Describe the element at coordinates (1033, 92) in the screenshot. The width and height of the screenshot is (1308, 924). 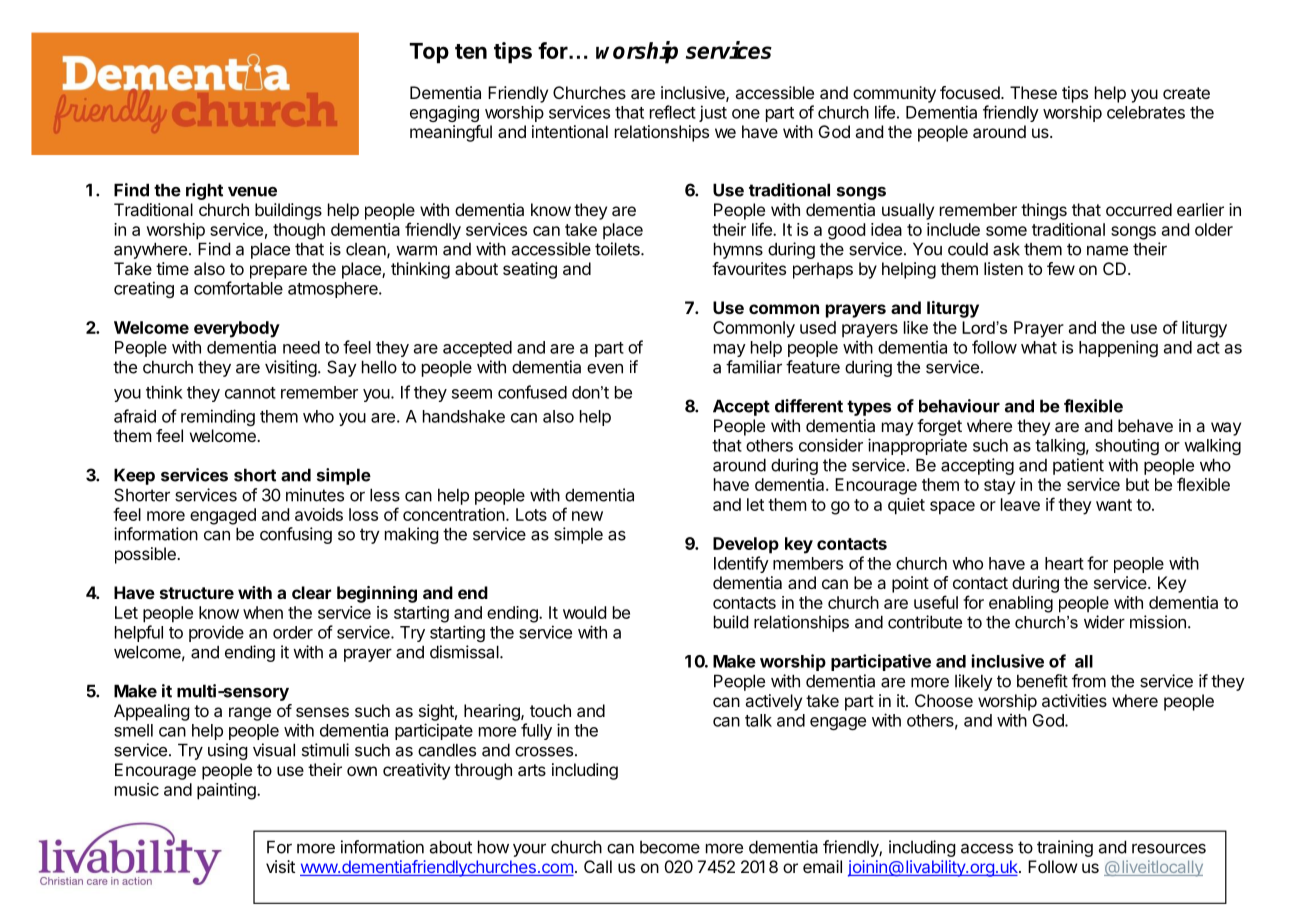
I see `These` at that location.
